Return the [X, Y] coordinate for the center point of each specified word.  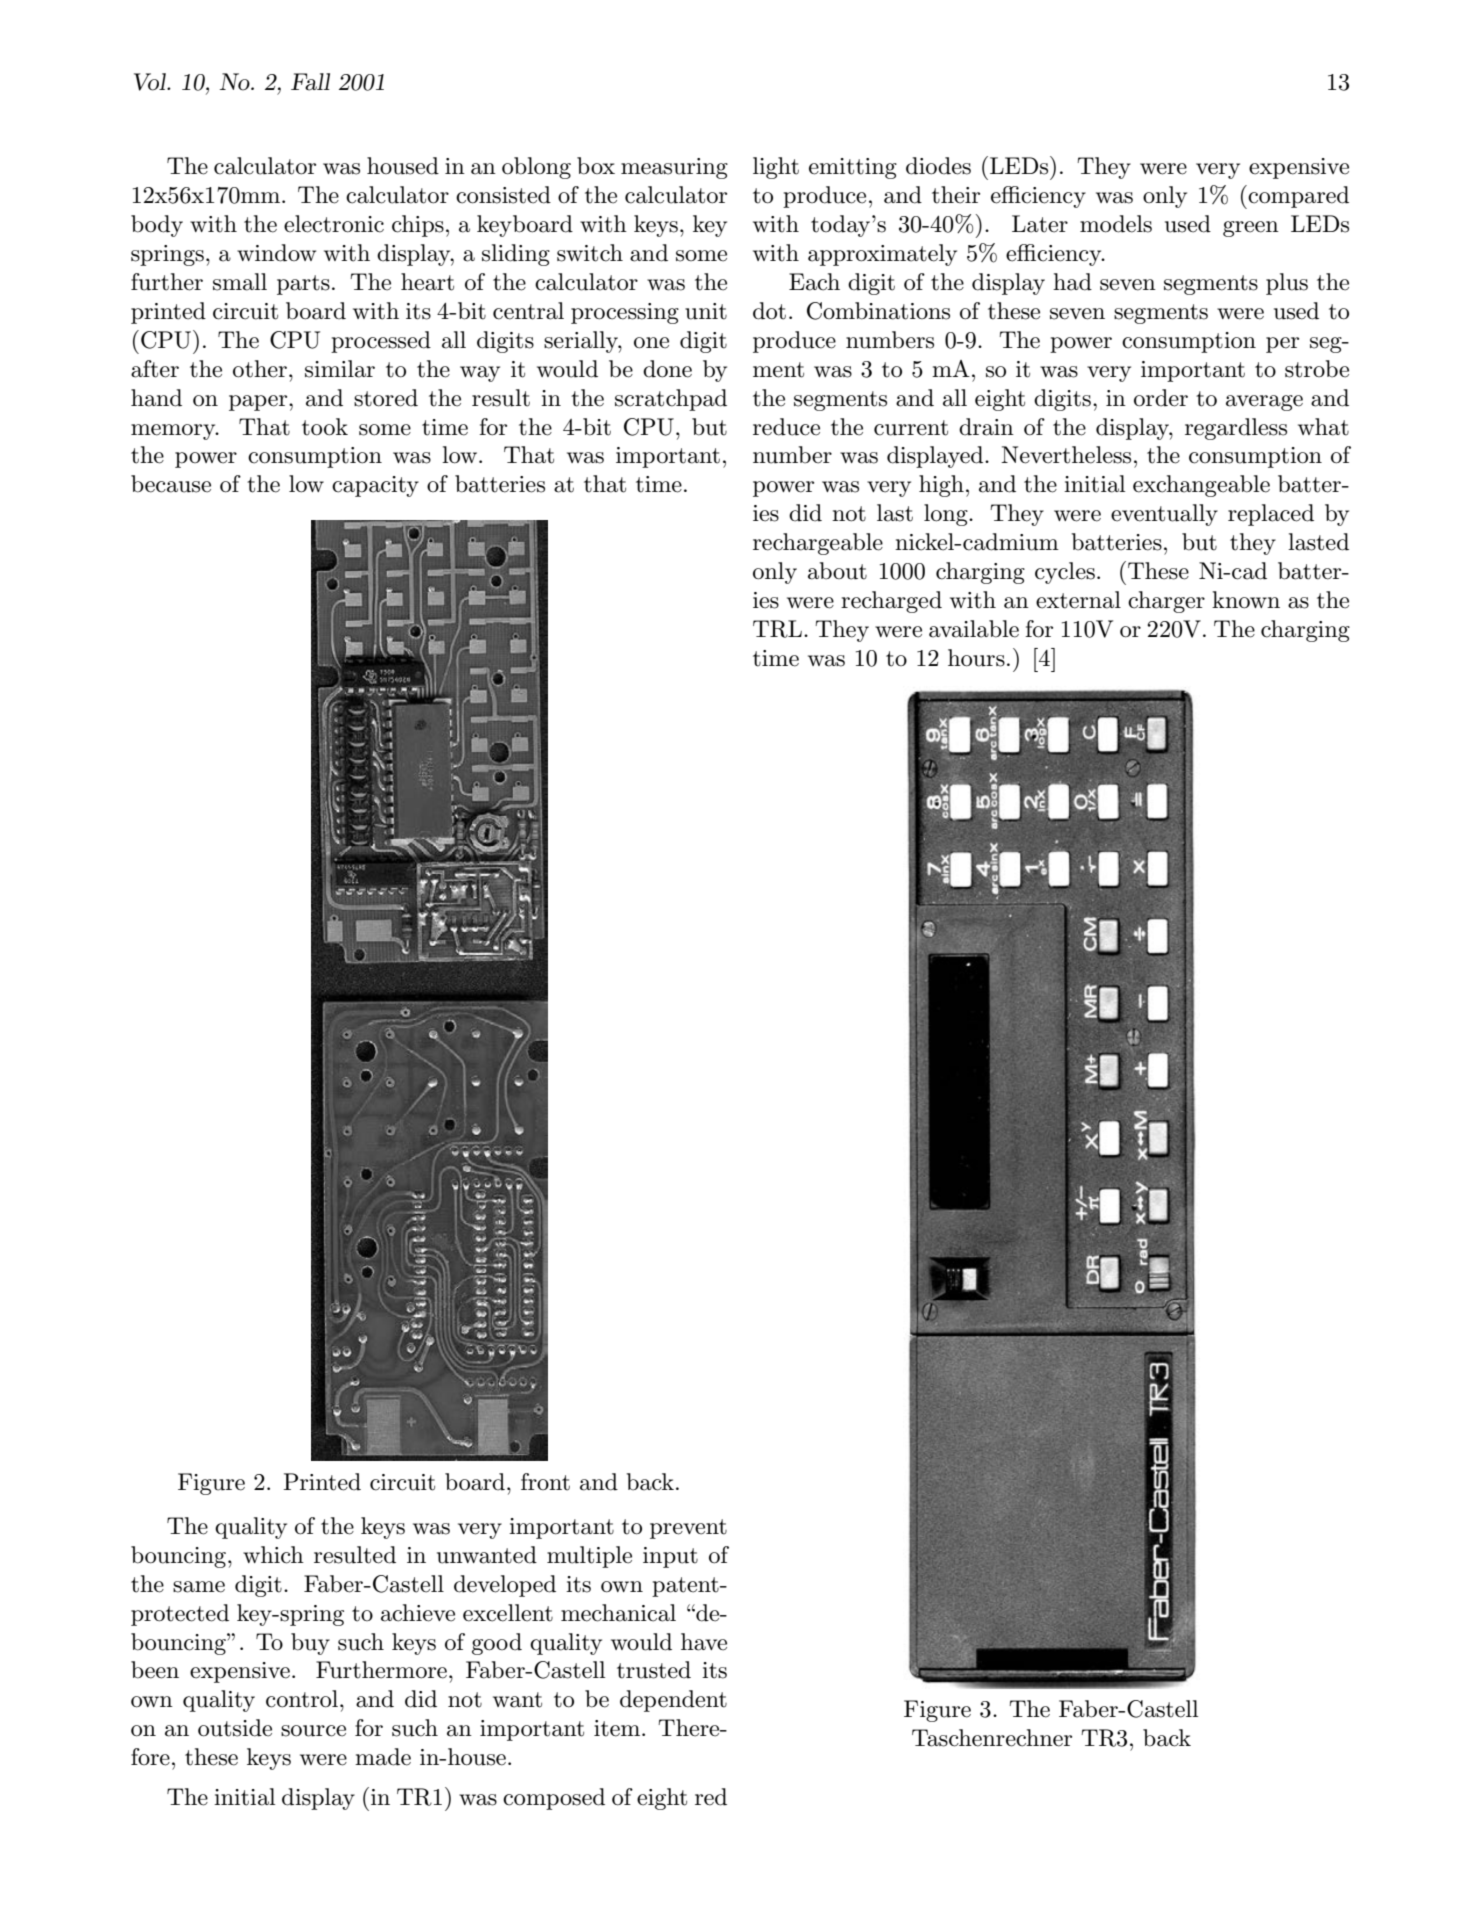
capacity [375, 486]
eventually [1164, 515]
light [776, 168]
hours [976, 658]
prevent [688, 1529]
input [670, 1557]
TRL [777, 629]
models [1116, 224]
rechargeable [818, 544]
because [171, 484]
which [273, 1555]
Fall [310, 82]
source [313, 1731]
